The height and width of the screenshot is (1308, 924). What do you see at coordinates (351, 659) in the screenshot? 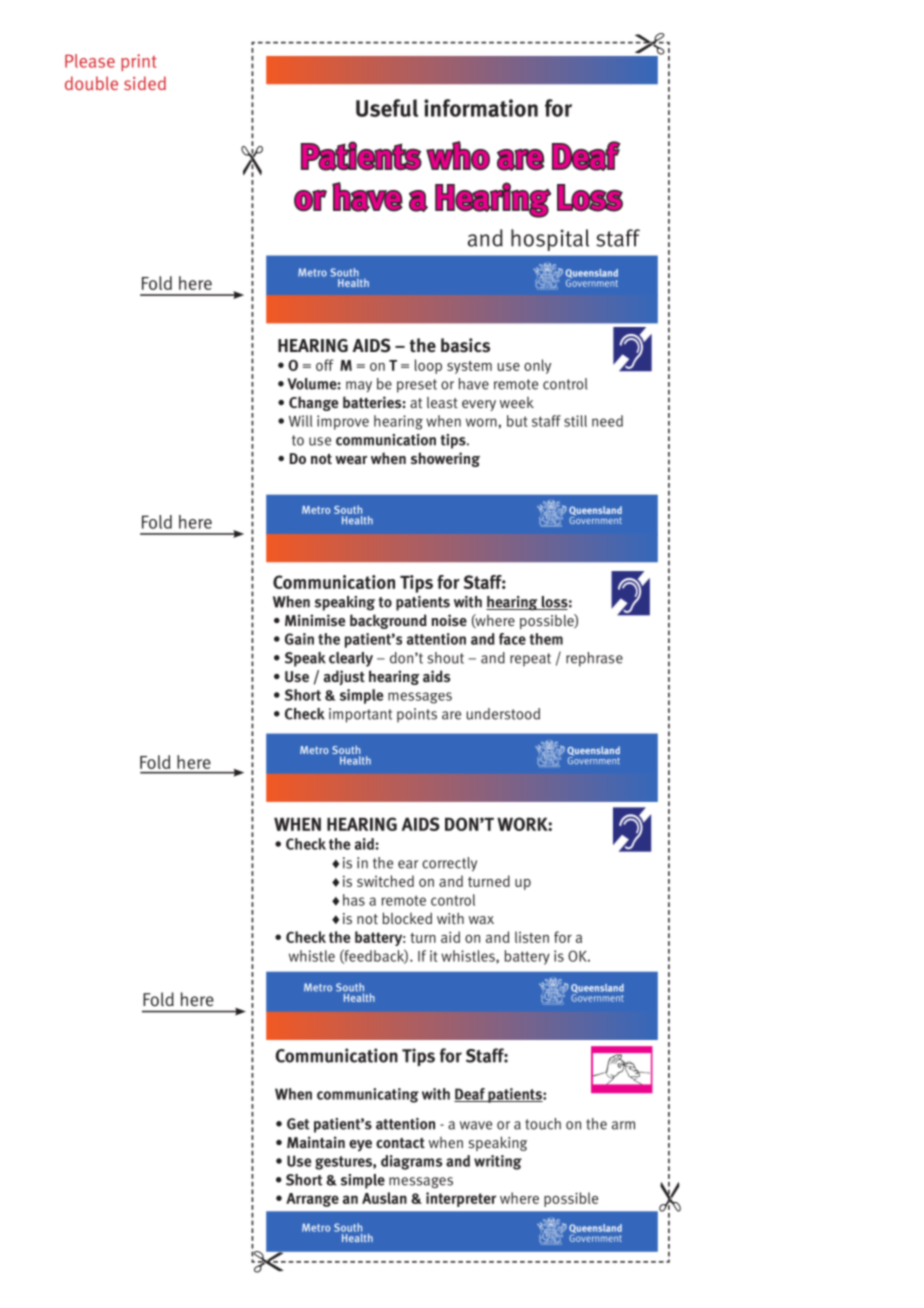
I see `clearly` at bounding box center [351, 659].
